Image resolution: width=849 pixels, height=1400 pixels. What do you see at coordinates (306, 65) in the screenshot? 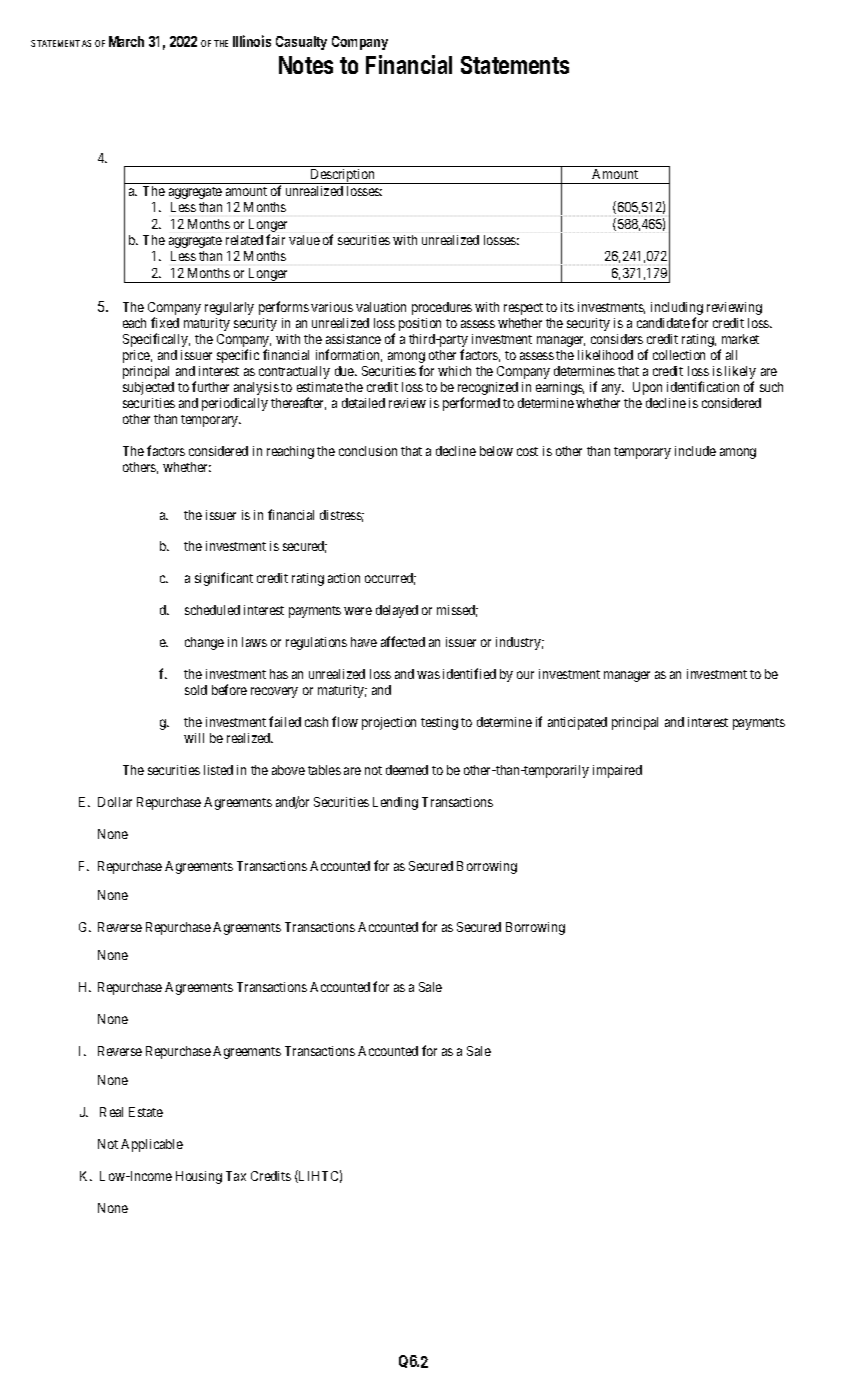
I see `Notes` at bounding box center [306, 65].
